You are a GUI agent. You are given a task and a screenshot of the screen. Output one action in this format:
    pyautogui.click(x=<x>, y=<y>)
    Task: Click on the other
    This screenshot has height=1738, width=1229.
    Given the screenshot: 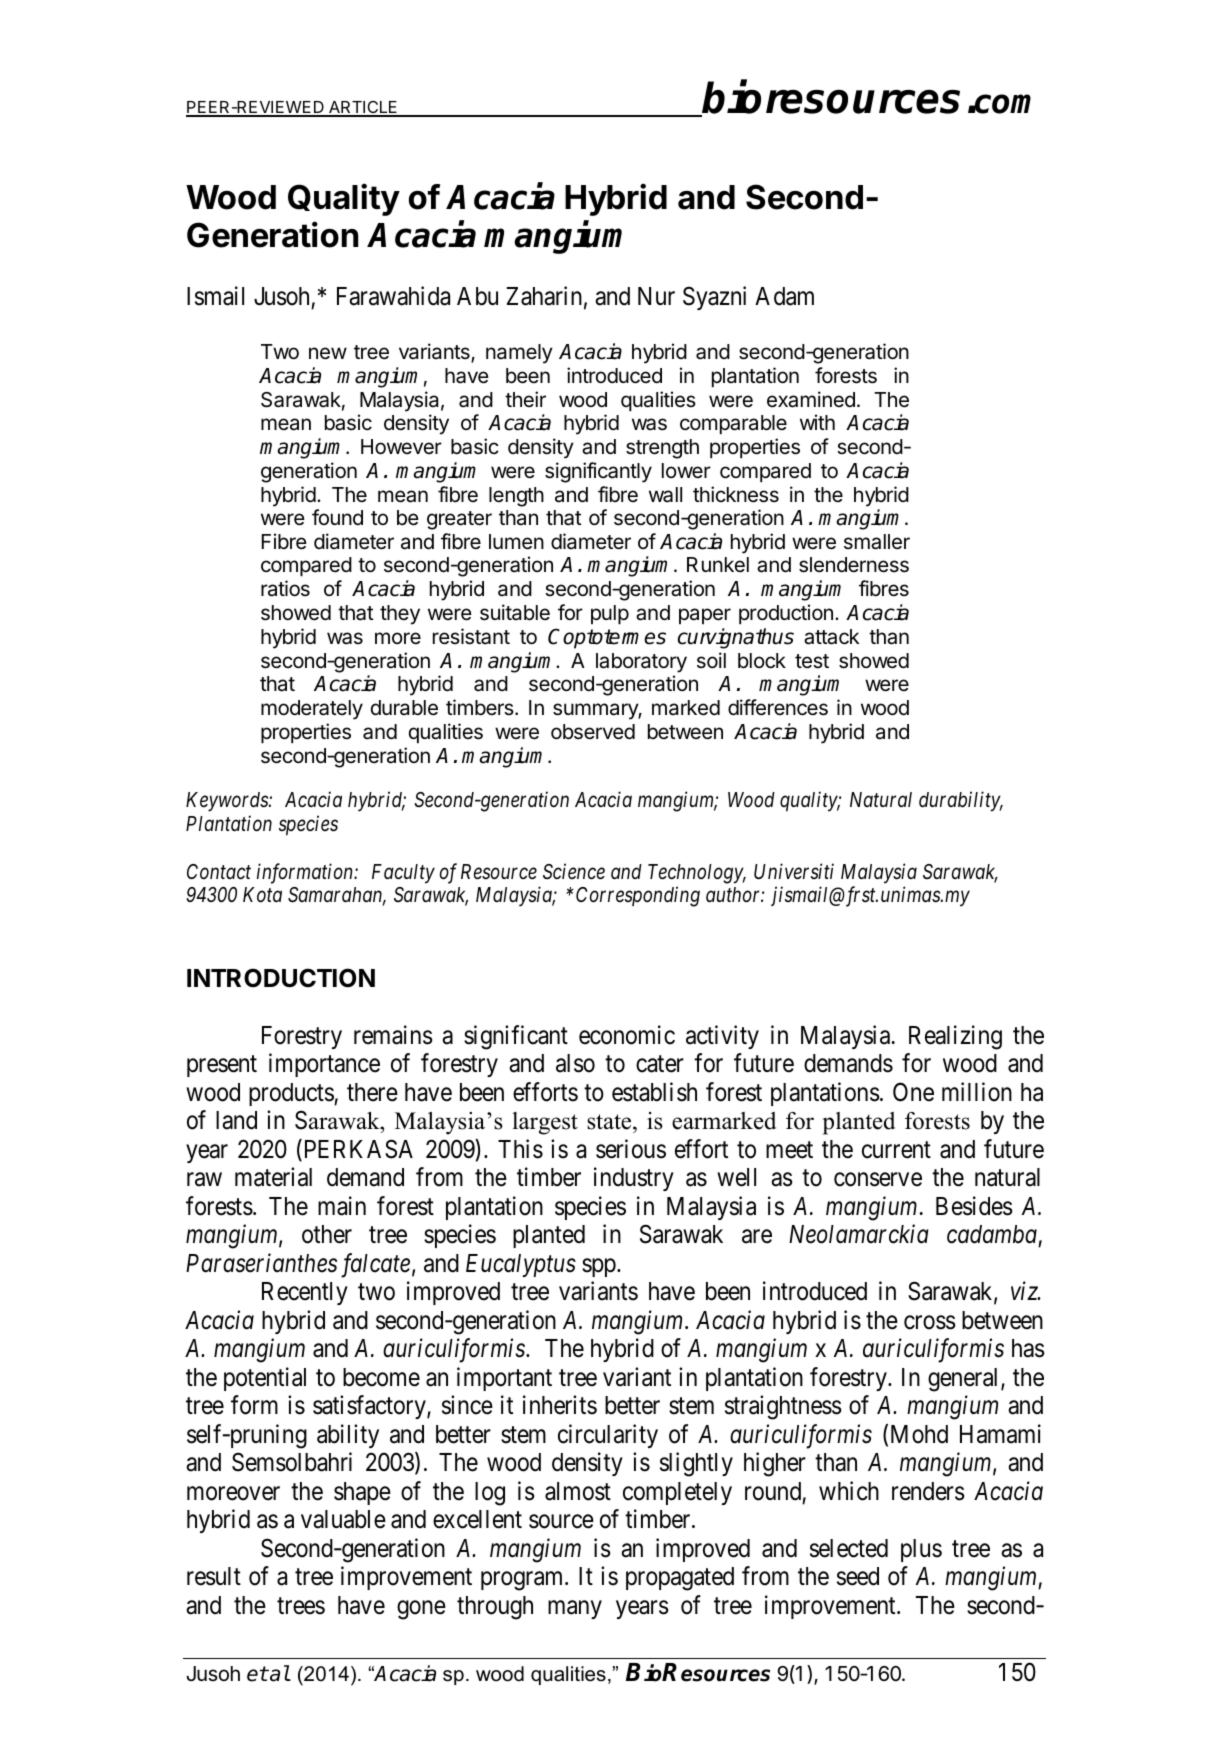 What is the action you would take?
    pyautogui.click(x=327, y=1234)
